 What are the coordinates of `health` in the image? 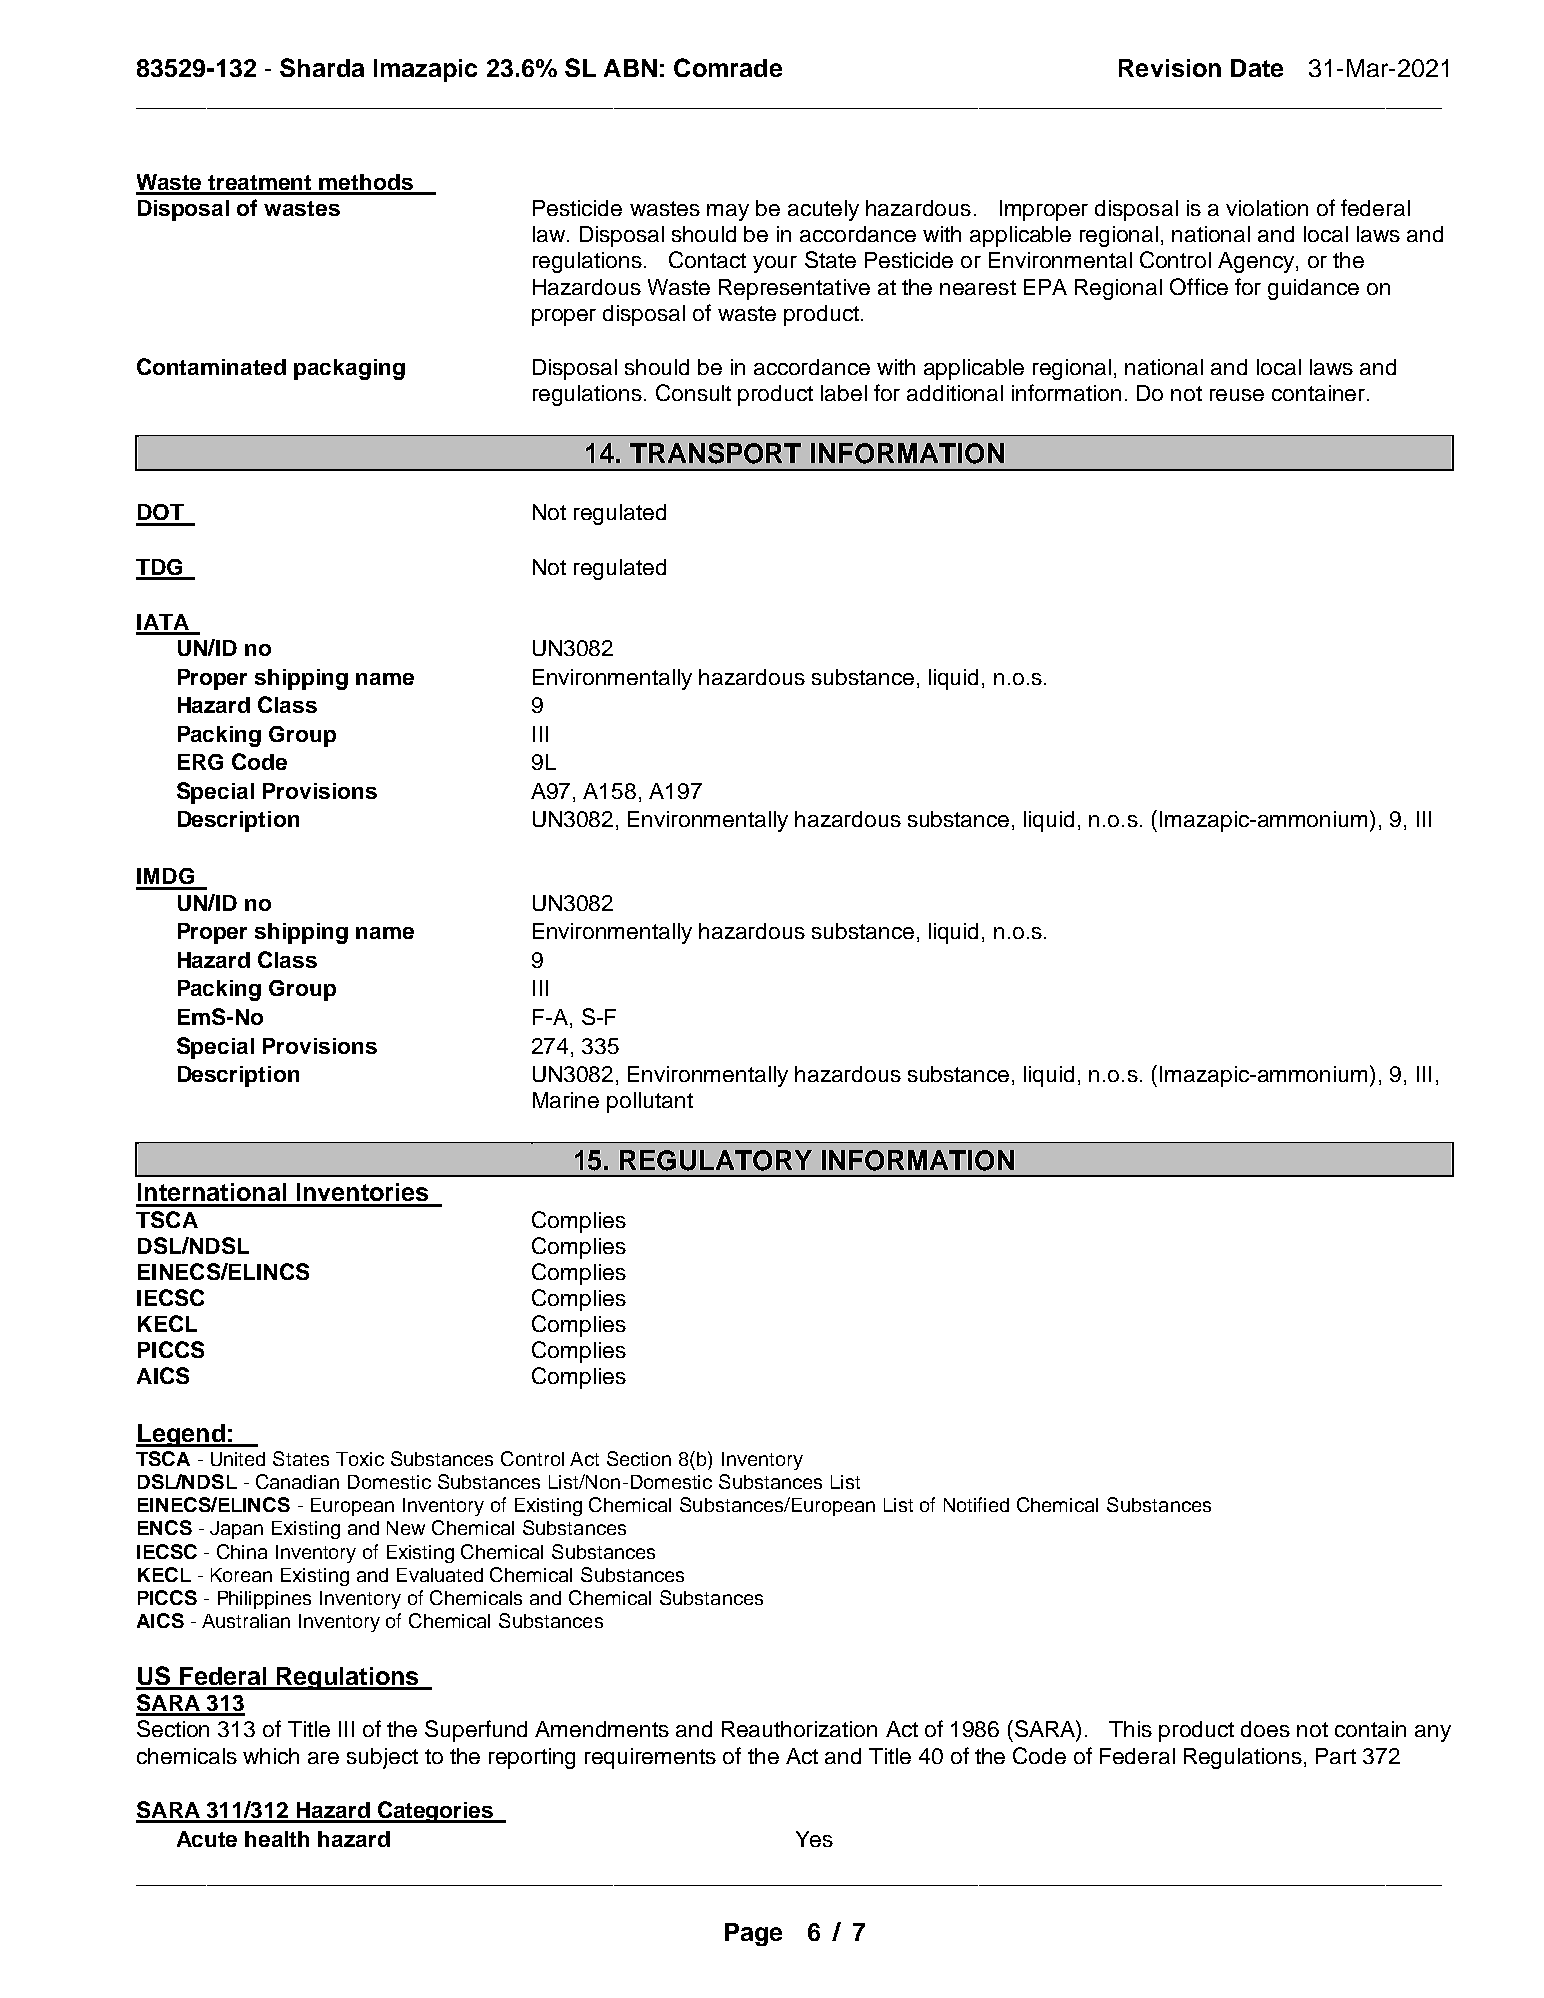 It's located at (277, 1839).
